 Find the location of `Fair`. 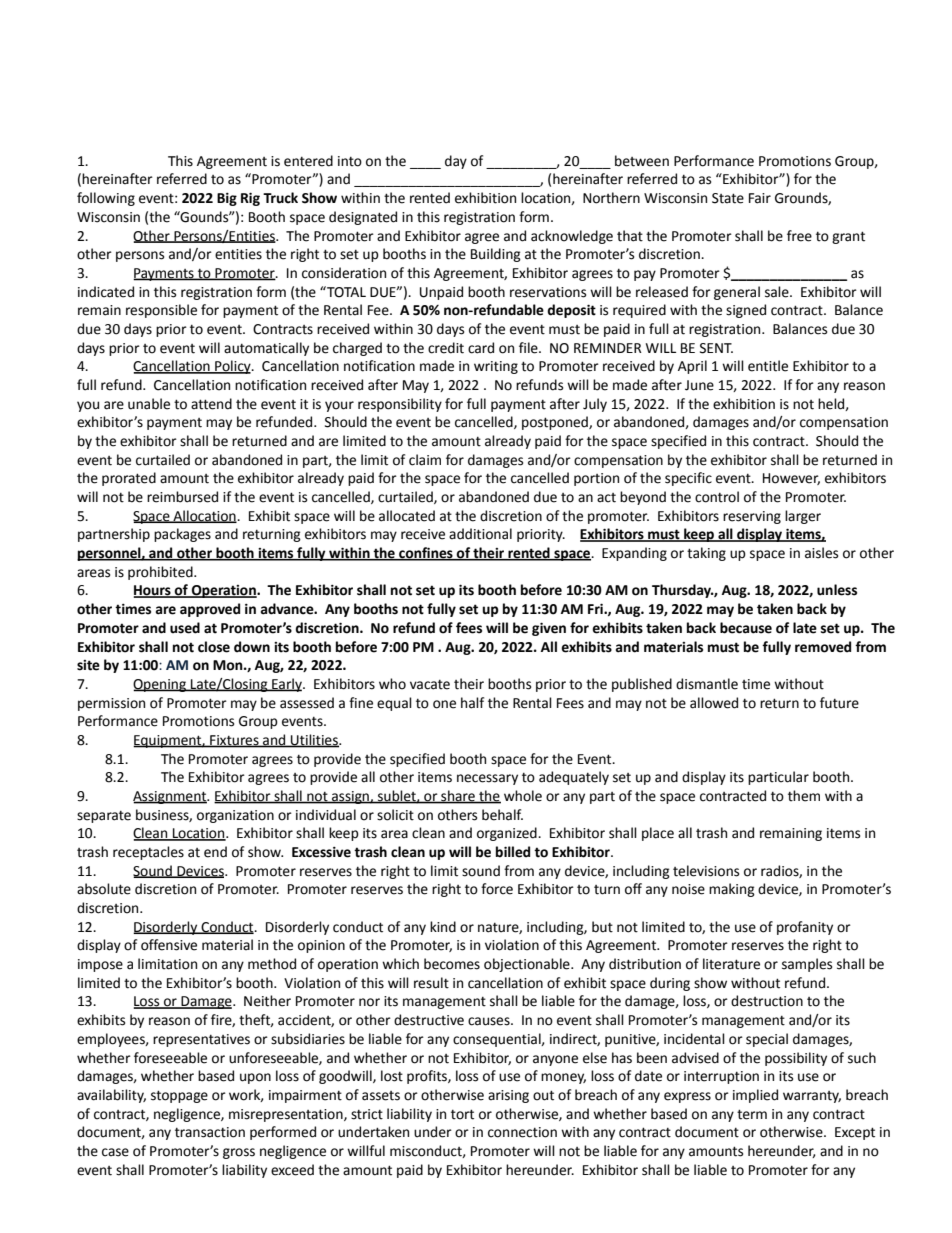

Fair is located at coordinates (760, 198).
